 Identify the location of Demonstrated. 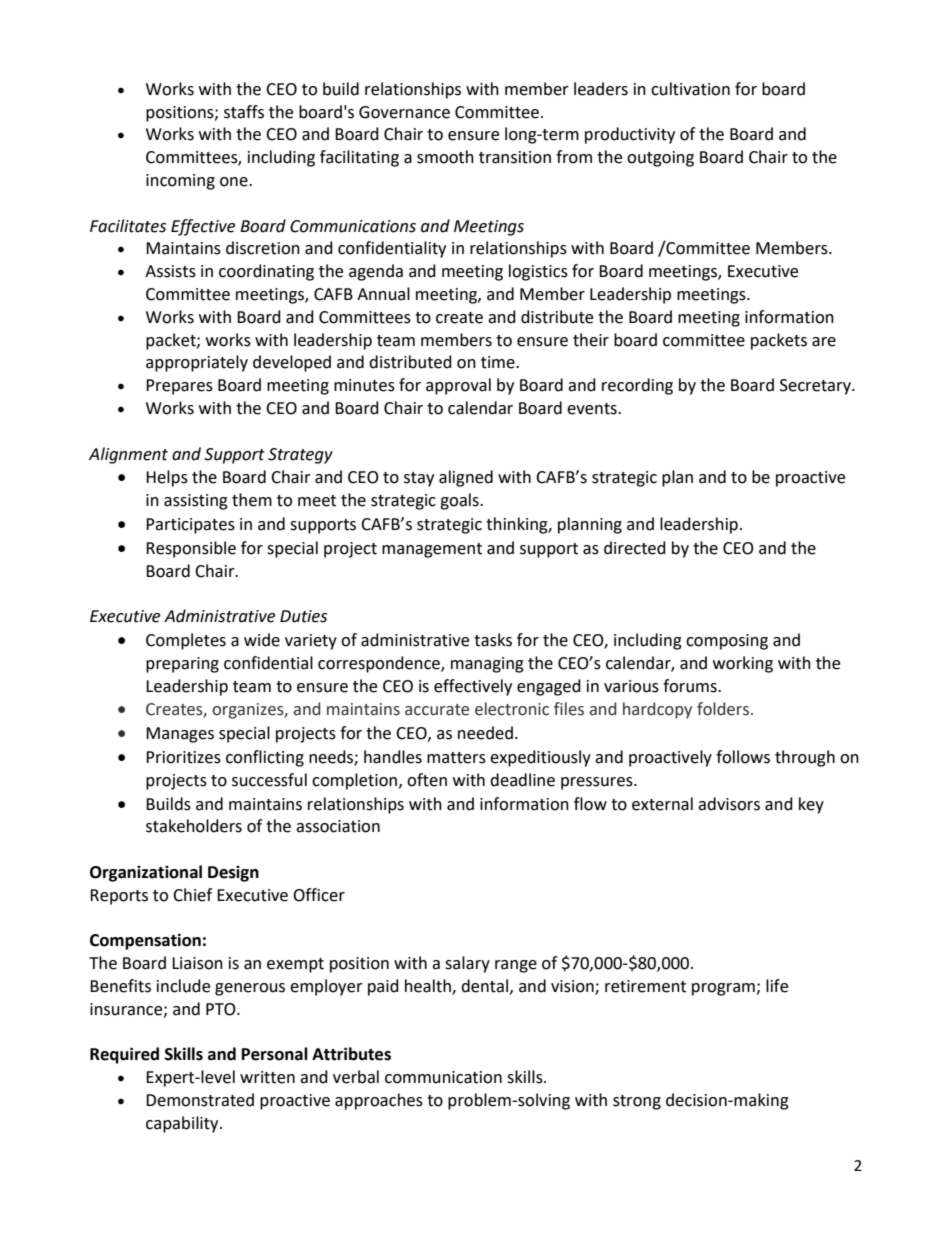
(200, 1100).
